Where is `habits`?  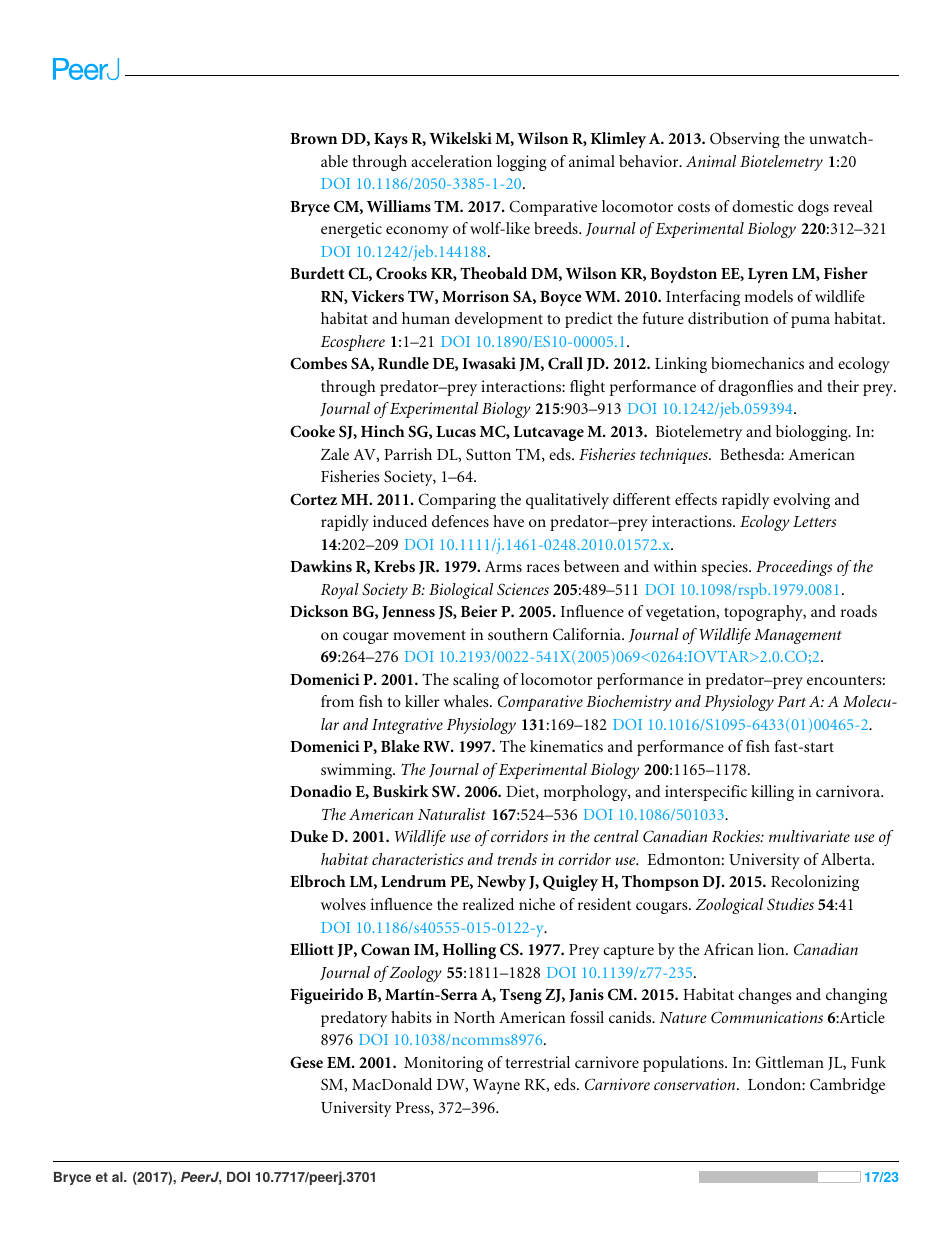 habits is located at coordinates (411, 1017).
